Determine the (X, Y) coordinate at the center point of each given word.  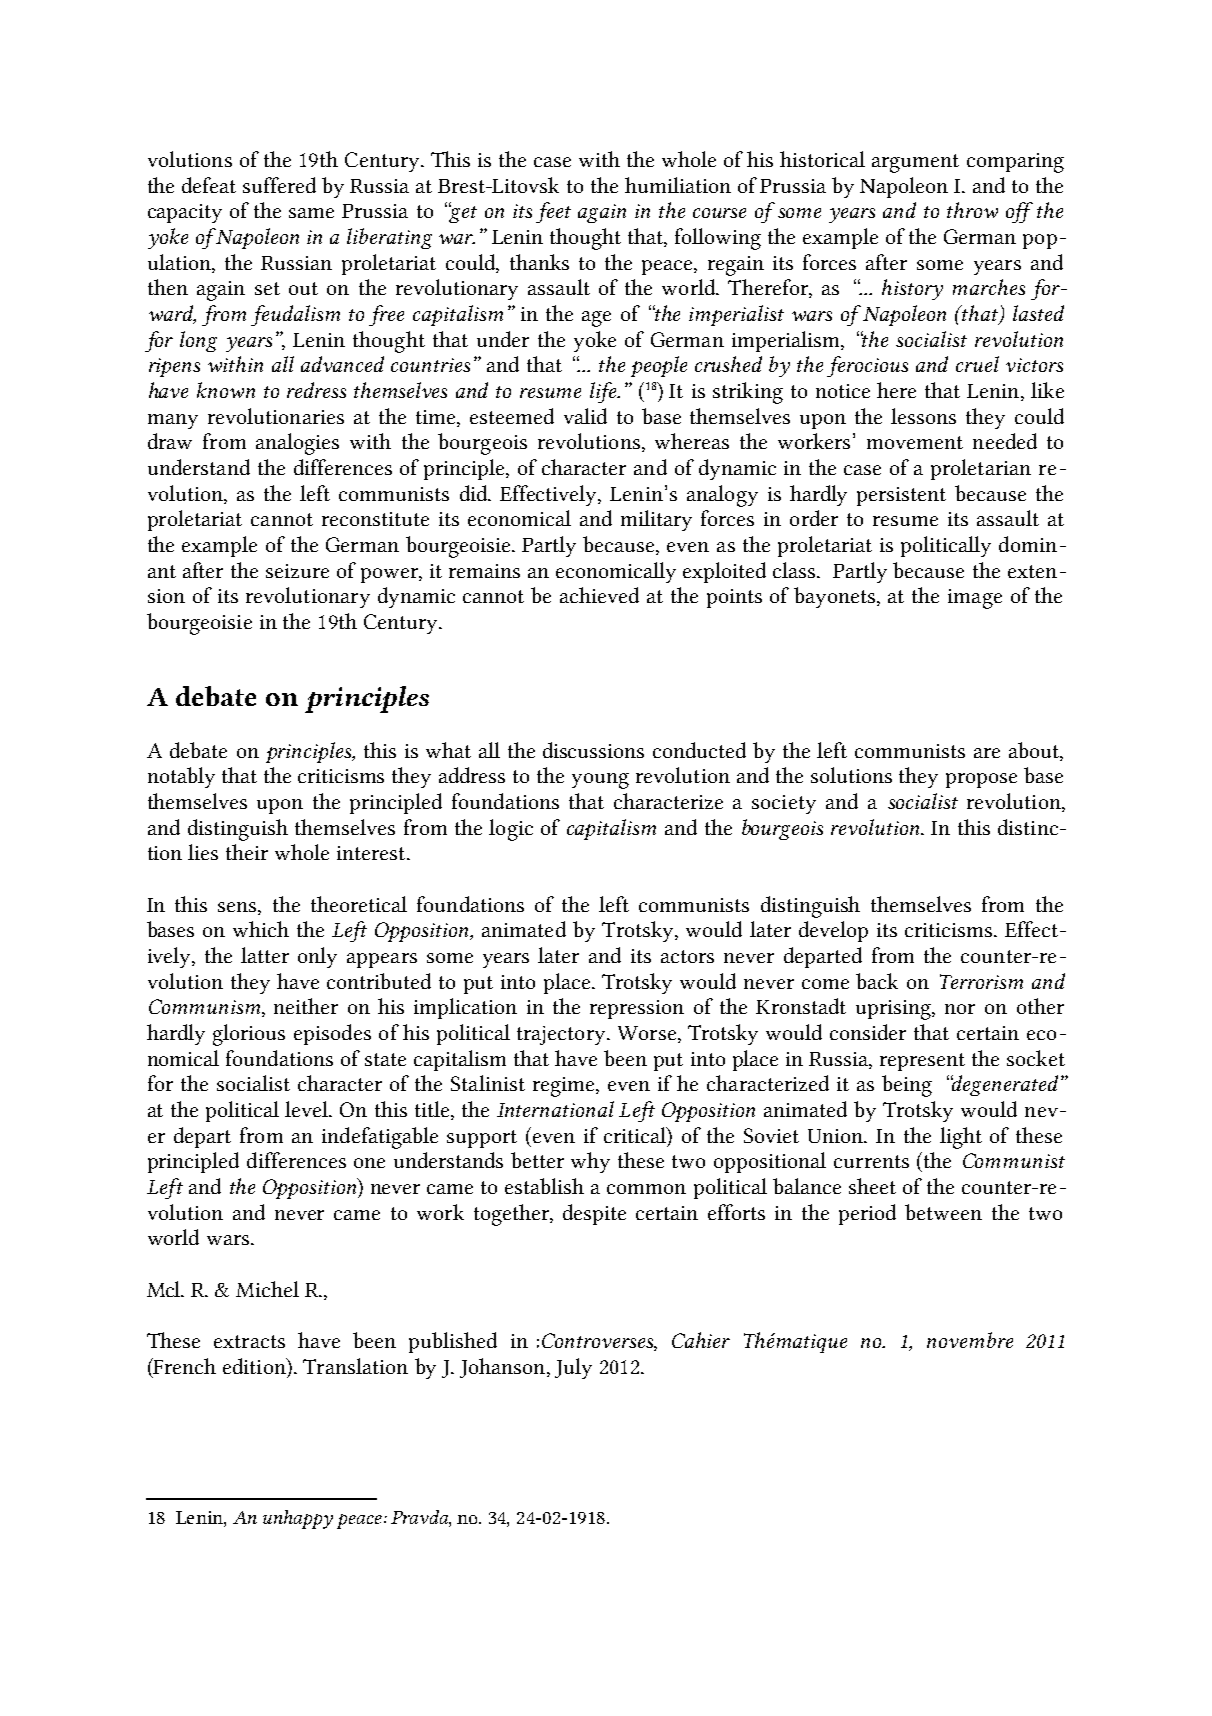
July (573, 1368)
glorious (249, 1035)
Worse (647, 1033)
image (975, 599)
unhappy (298, 1519)
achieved (599, 595)
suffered (279, 185)
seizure (297, 571)
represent (922, 1062)
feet (553, 212)
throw (972, 210)
